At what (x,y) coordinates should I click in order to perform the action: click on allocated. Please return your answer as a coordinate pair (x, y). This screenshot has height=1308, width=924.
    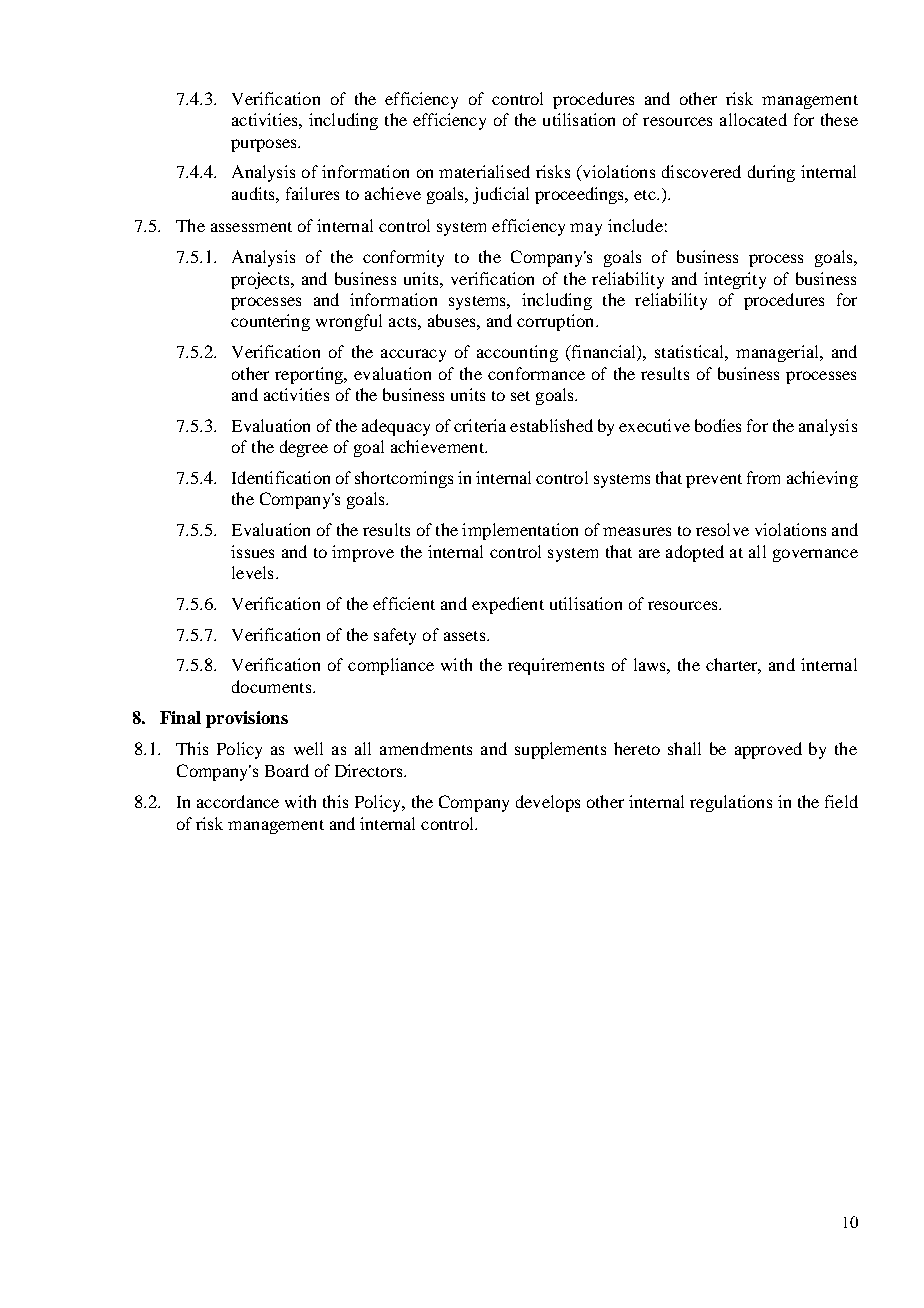
    Looking at the image, I should click on (753, 119).
